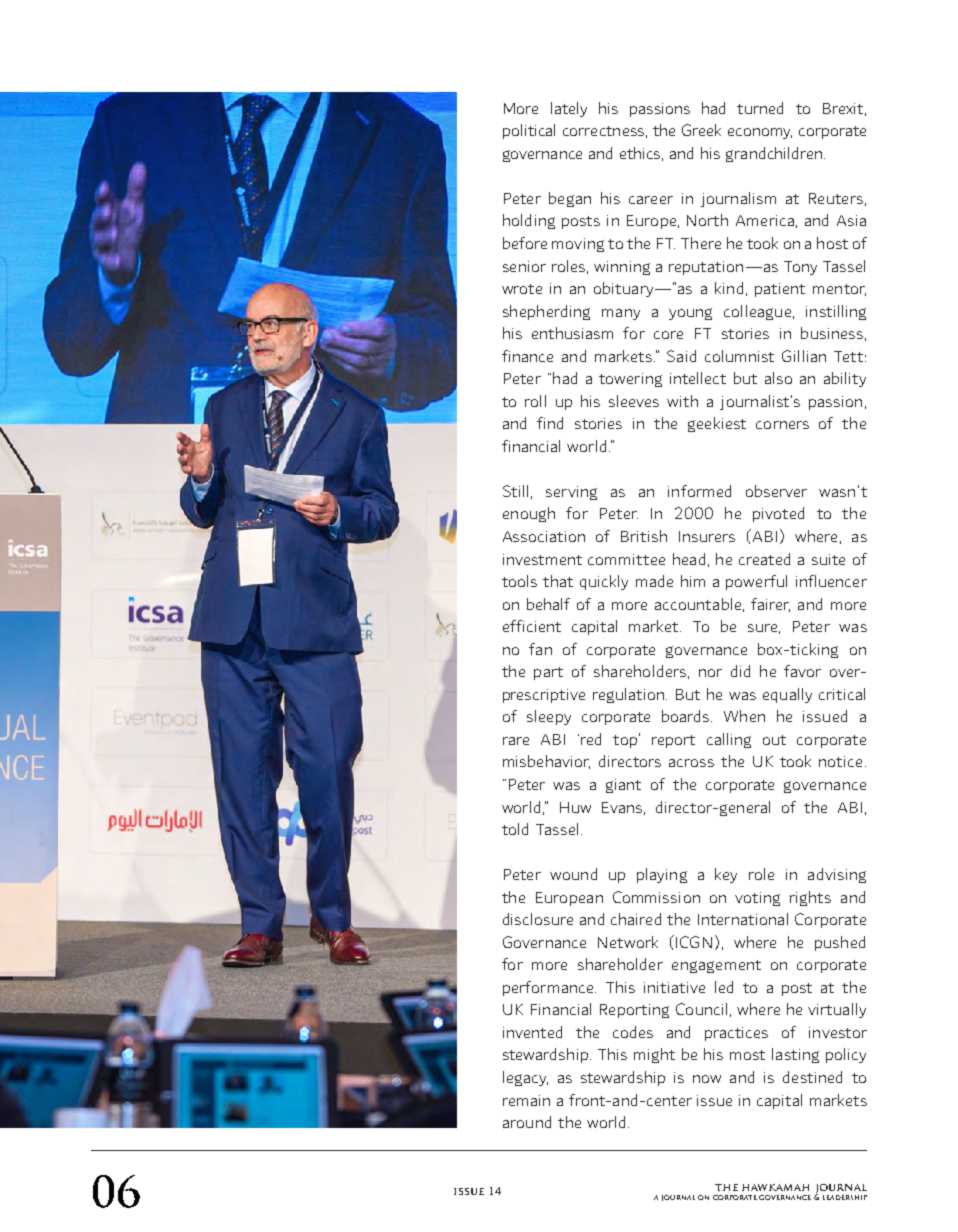 The height and width of the screenshot is (1232, 958). What do you see at coordinates (681, 356) in the screenshot?
I see `Said` at bounding box center [681, 356].
